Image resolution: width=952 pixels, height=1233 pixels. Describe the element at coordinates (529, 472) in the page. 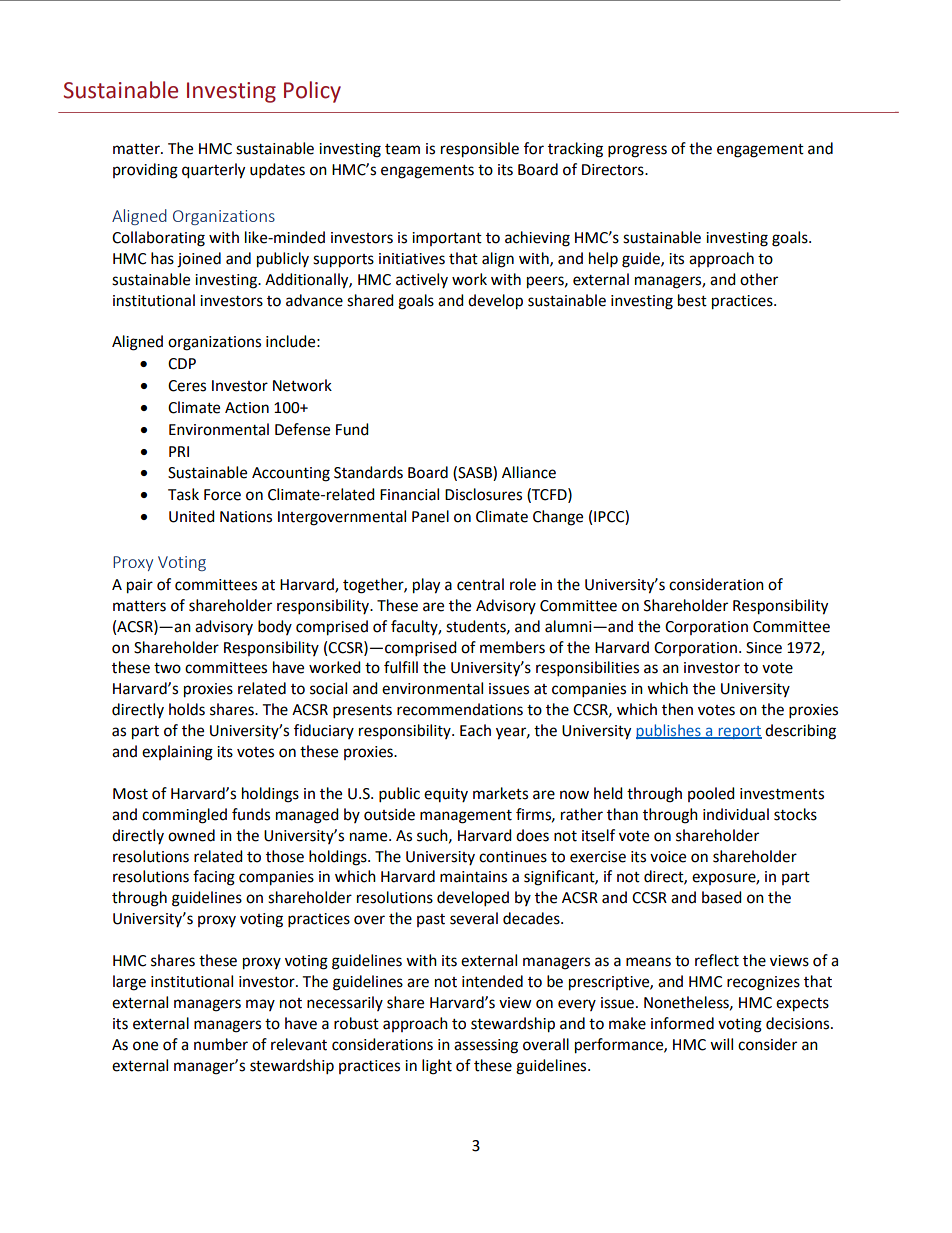

I see `Alliance` at that location.
